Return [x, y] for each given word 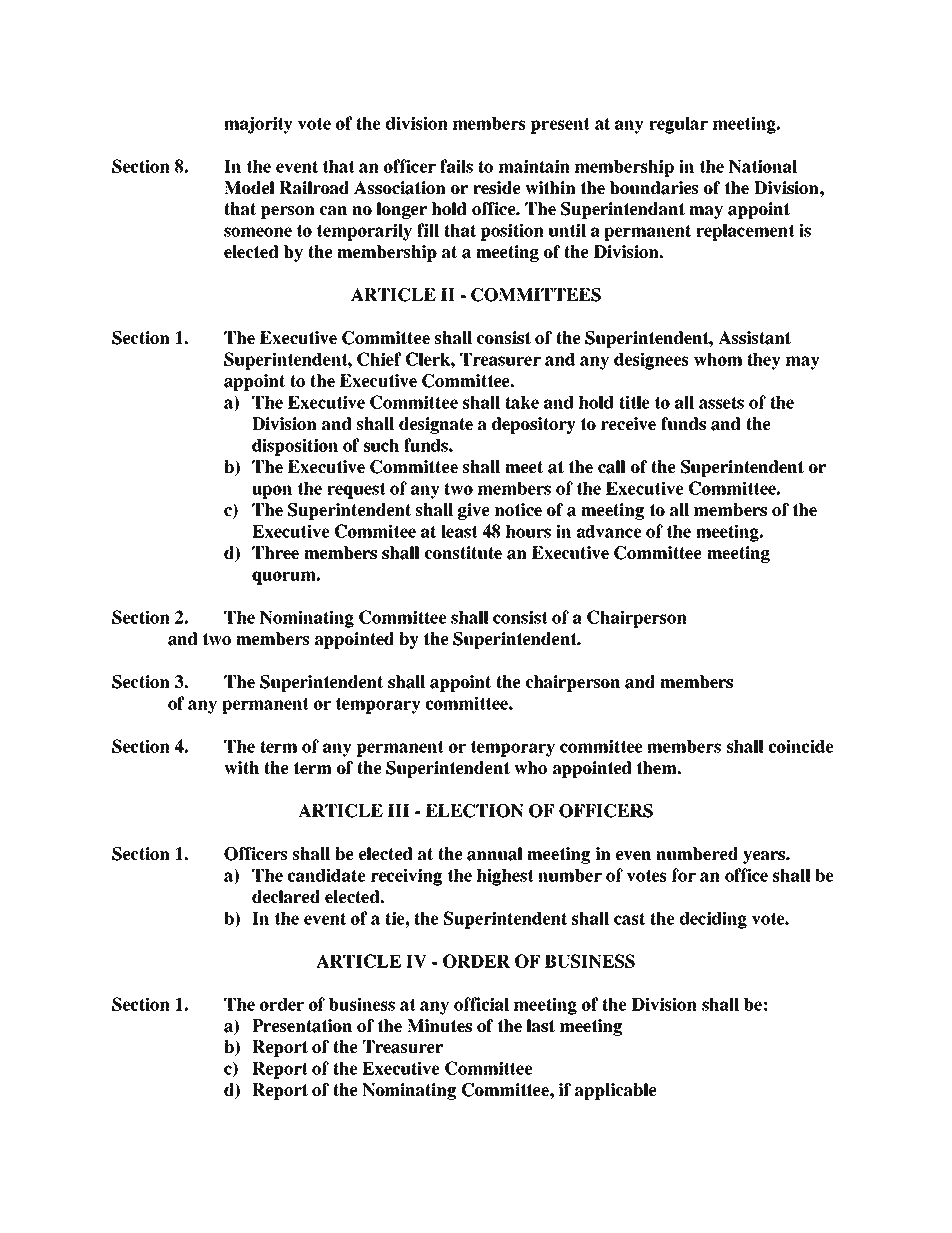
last [541, 1026]
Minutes [439, 1026]
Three [275, 553]
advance [609, 531]
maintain [534, 166]
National [763, 166]
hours [528, 531]
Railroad [314, 188]
